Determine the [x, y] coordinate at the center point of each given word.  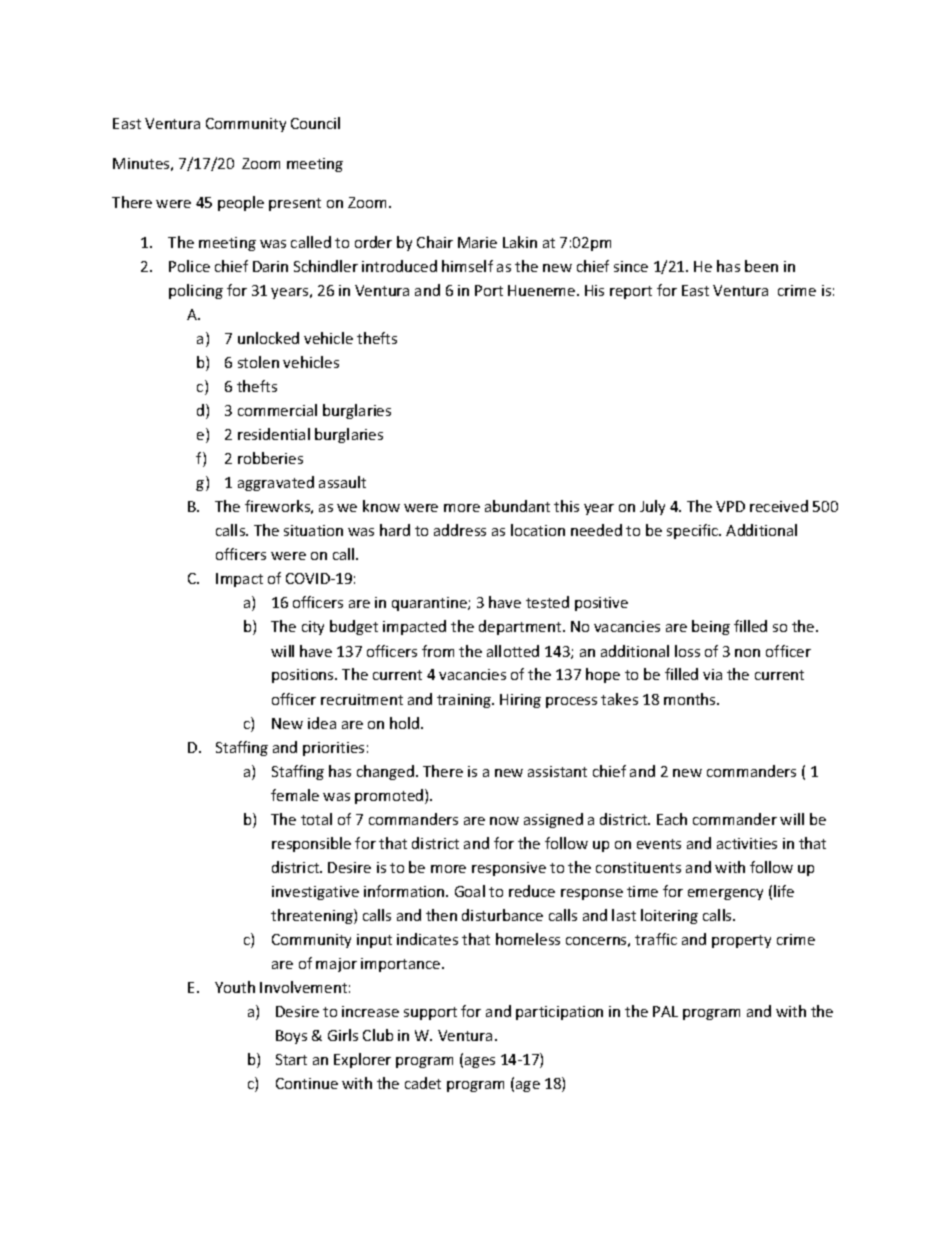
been [761, 266]
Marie [477, 242]
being [711, 627]
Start [291, 1059]
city [313, 628]
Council [315, 123]
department [521, 627]
